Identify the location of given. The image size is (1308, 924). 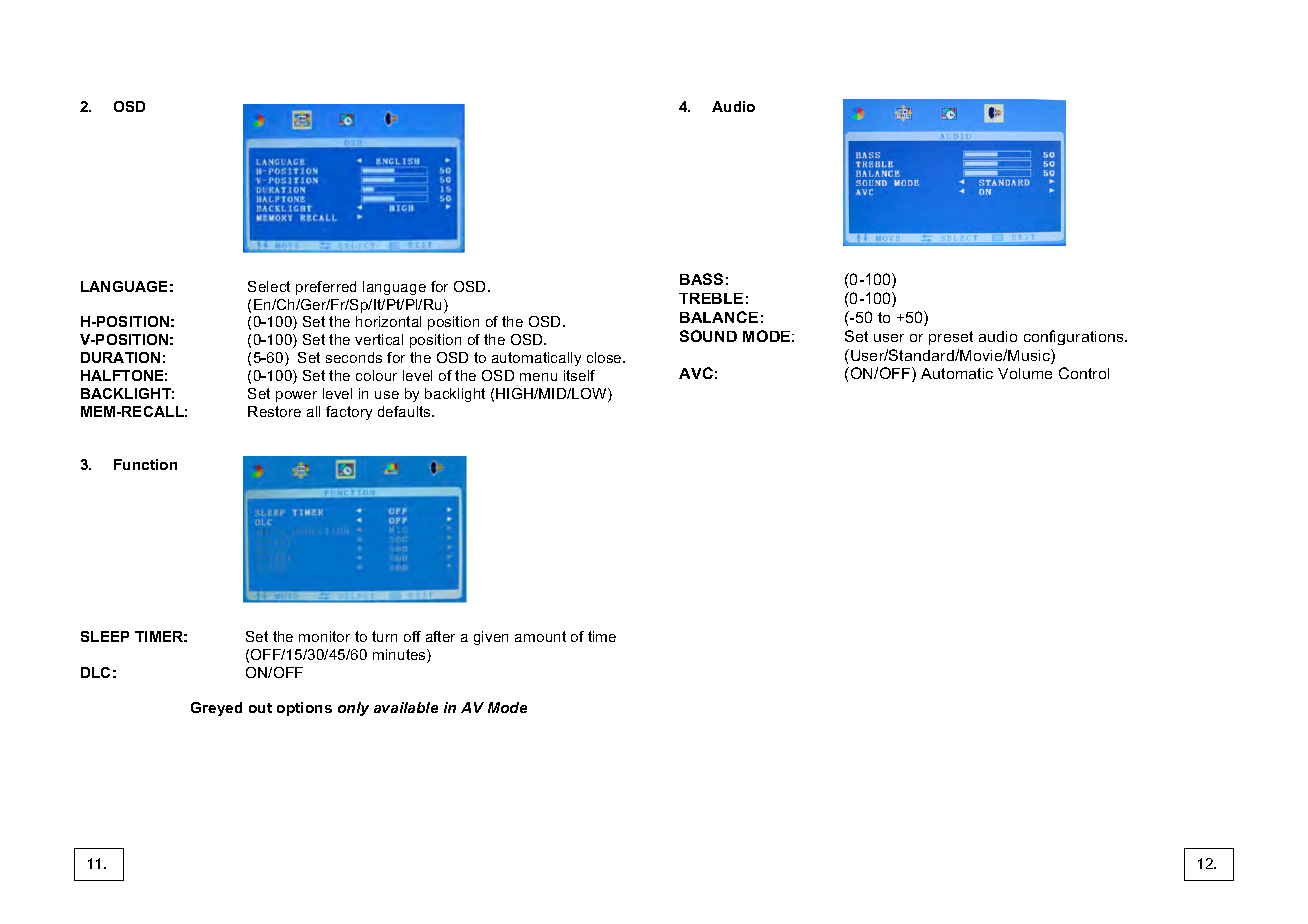
(491, 638).
